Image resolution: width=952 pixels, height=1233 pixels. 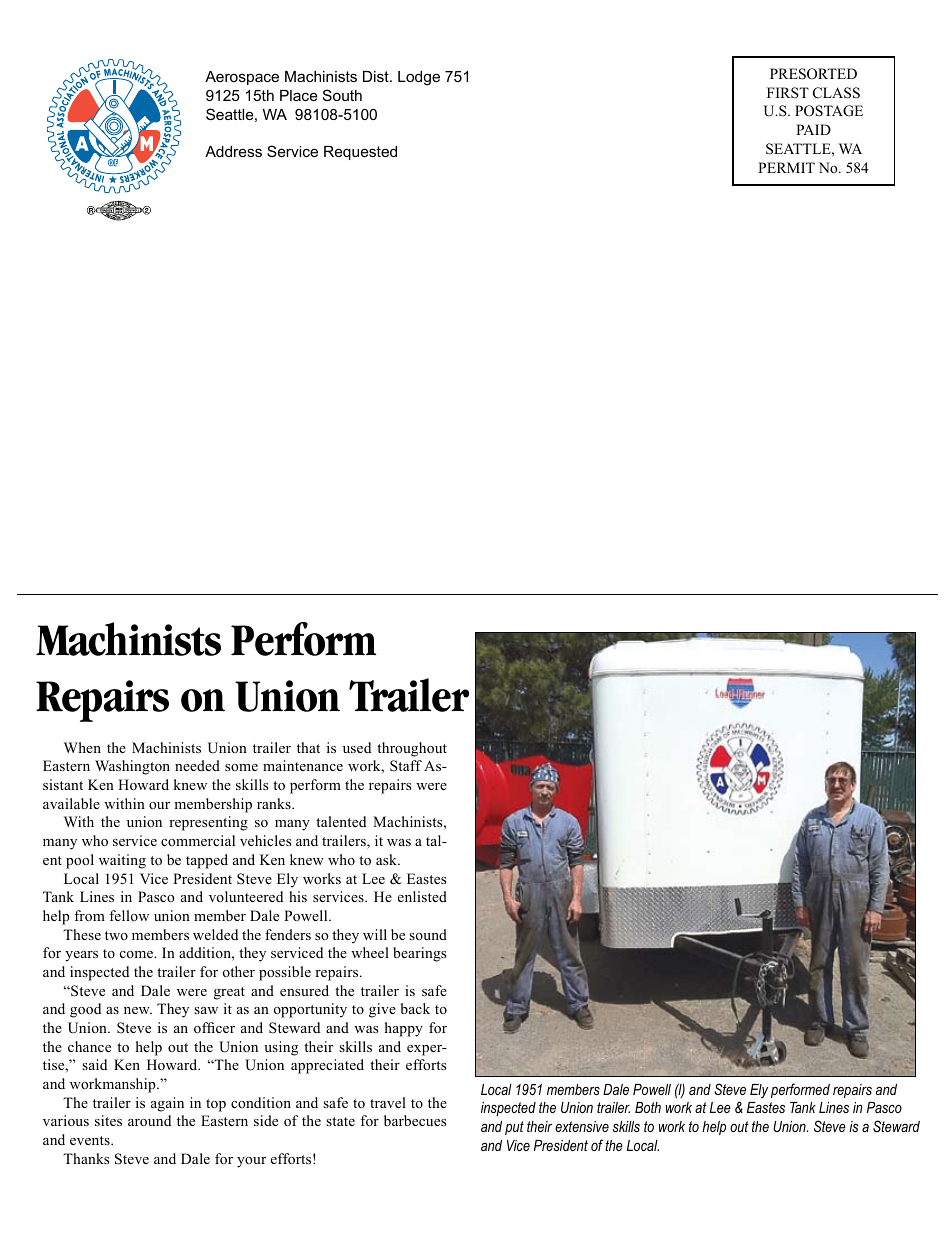 What do you see at coordinates (122, 861) in the image?
I see `waiting` at bounding box center [122, 861].
